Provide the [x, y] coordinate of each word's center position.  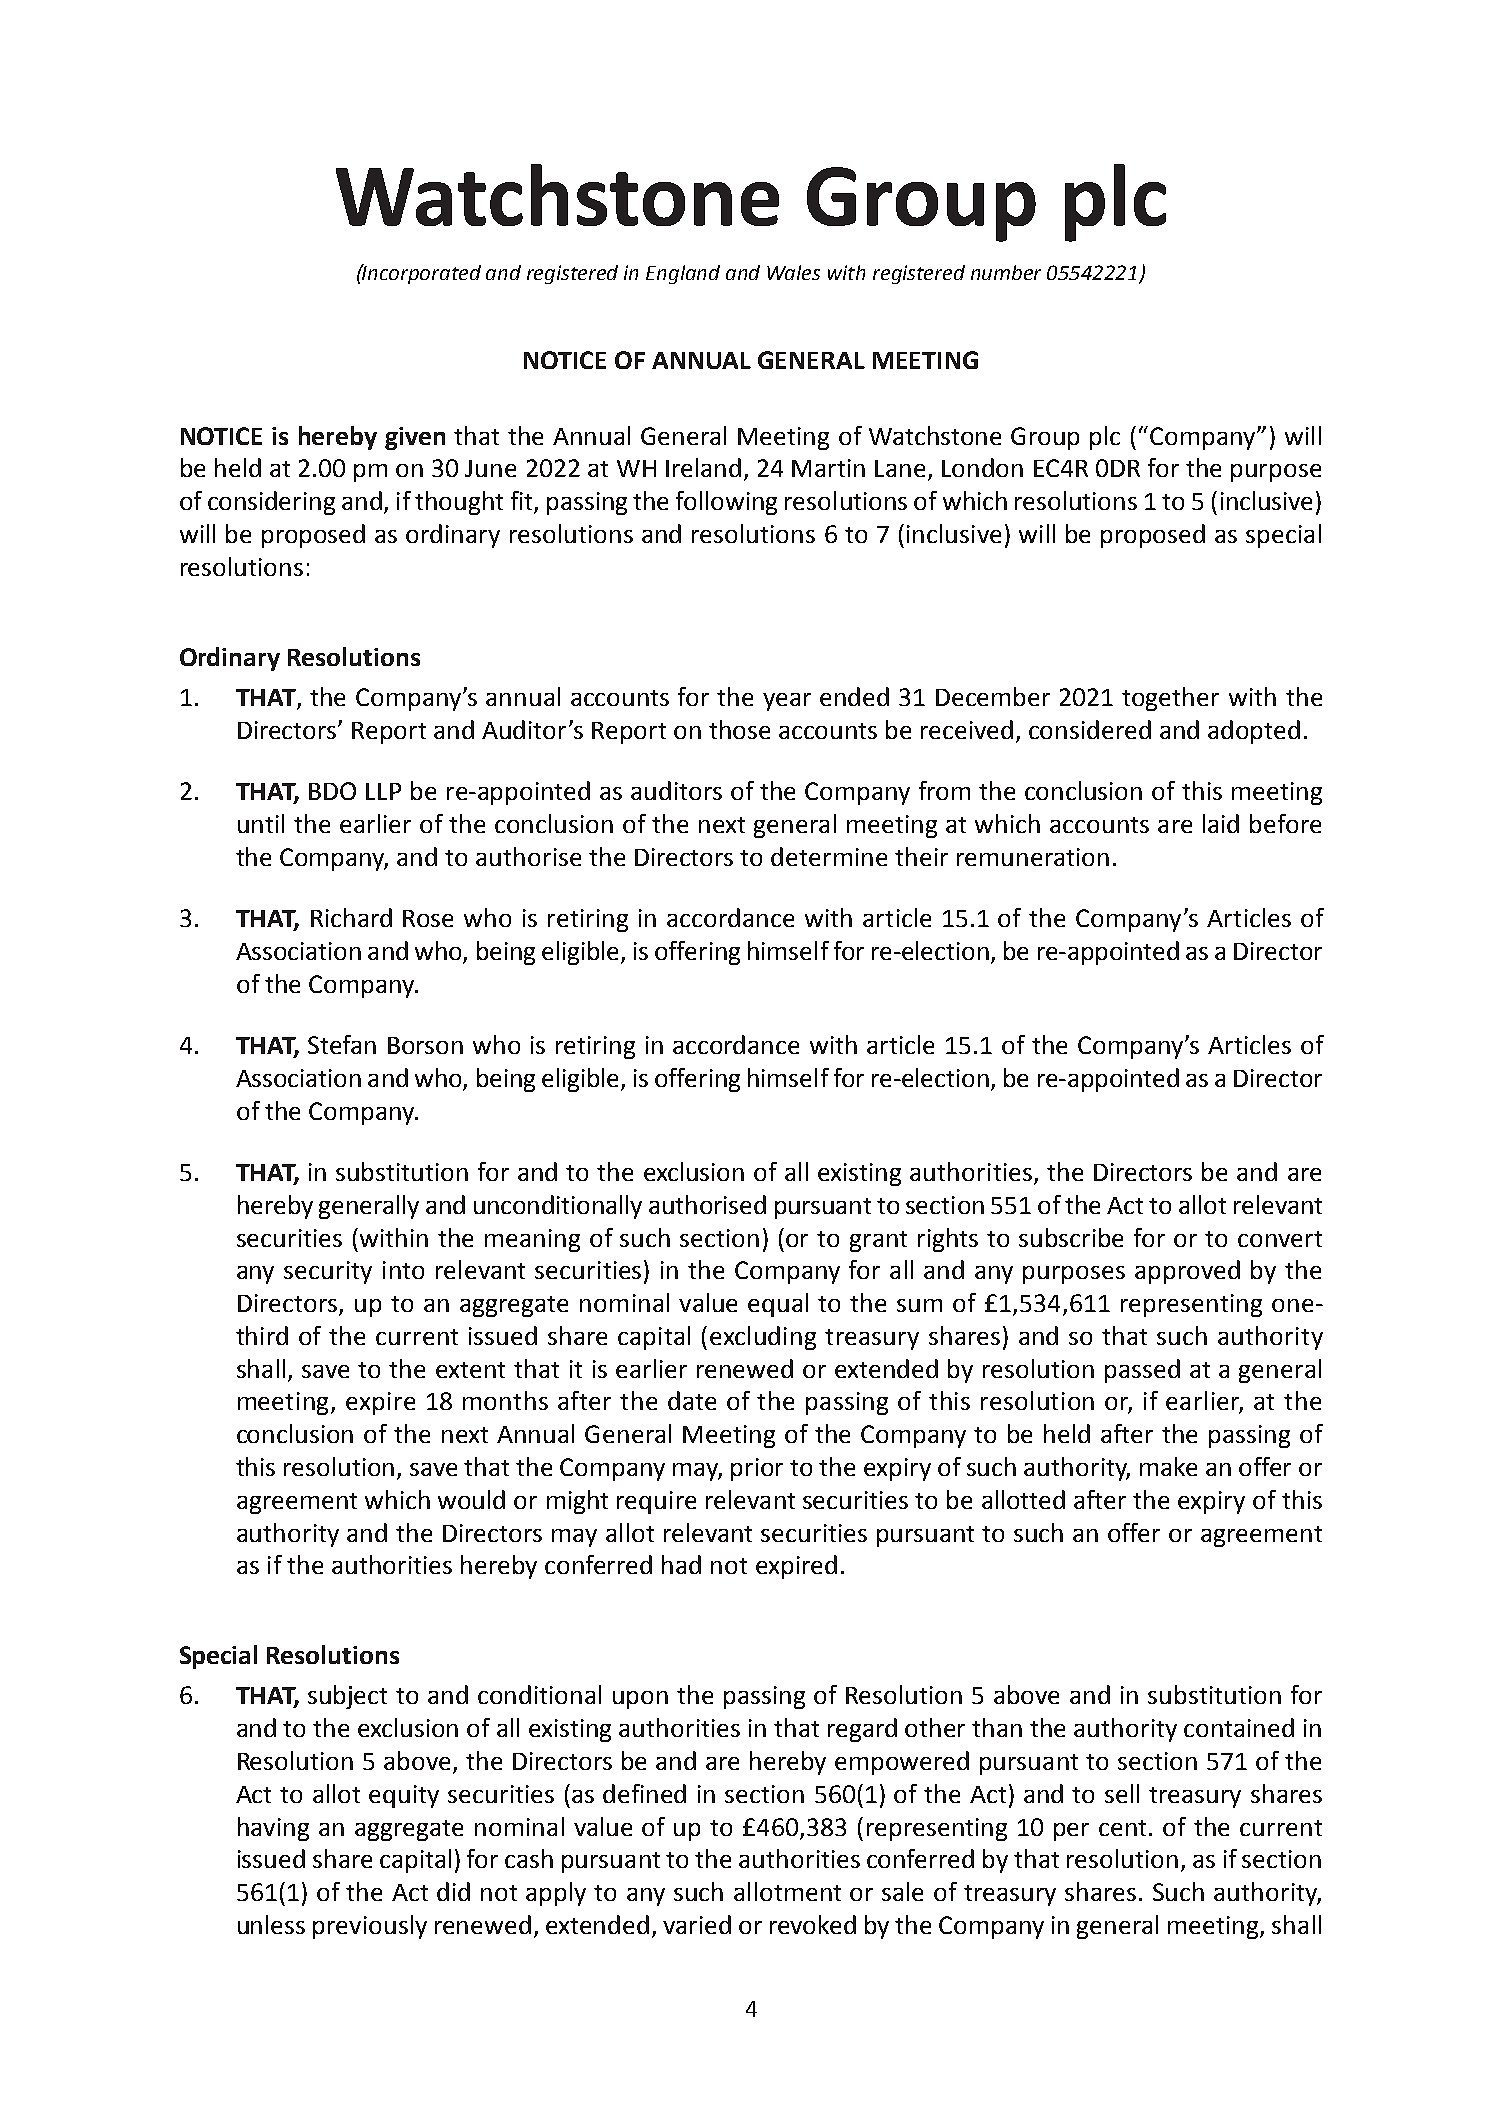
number [1006, 272]
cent [1124, 1828]
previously [370, 1927]
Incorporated [421, 274]
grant [878, 1241]
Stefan [342, 1044]
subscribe [1071, 1237]
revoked [813, 1924]
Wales [793, 272]
